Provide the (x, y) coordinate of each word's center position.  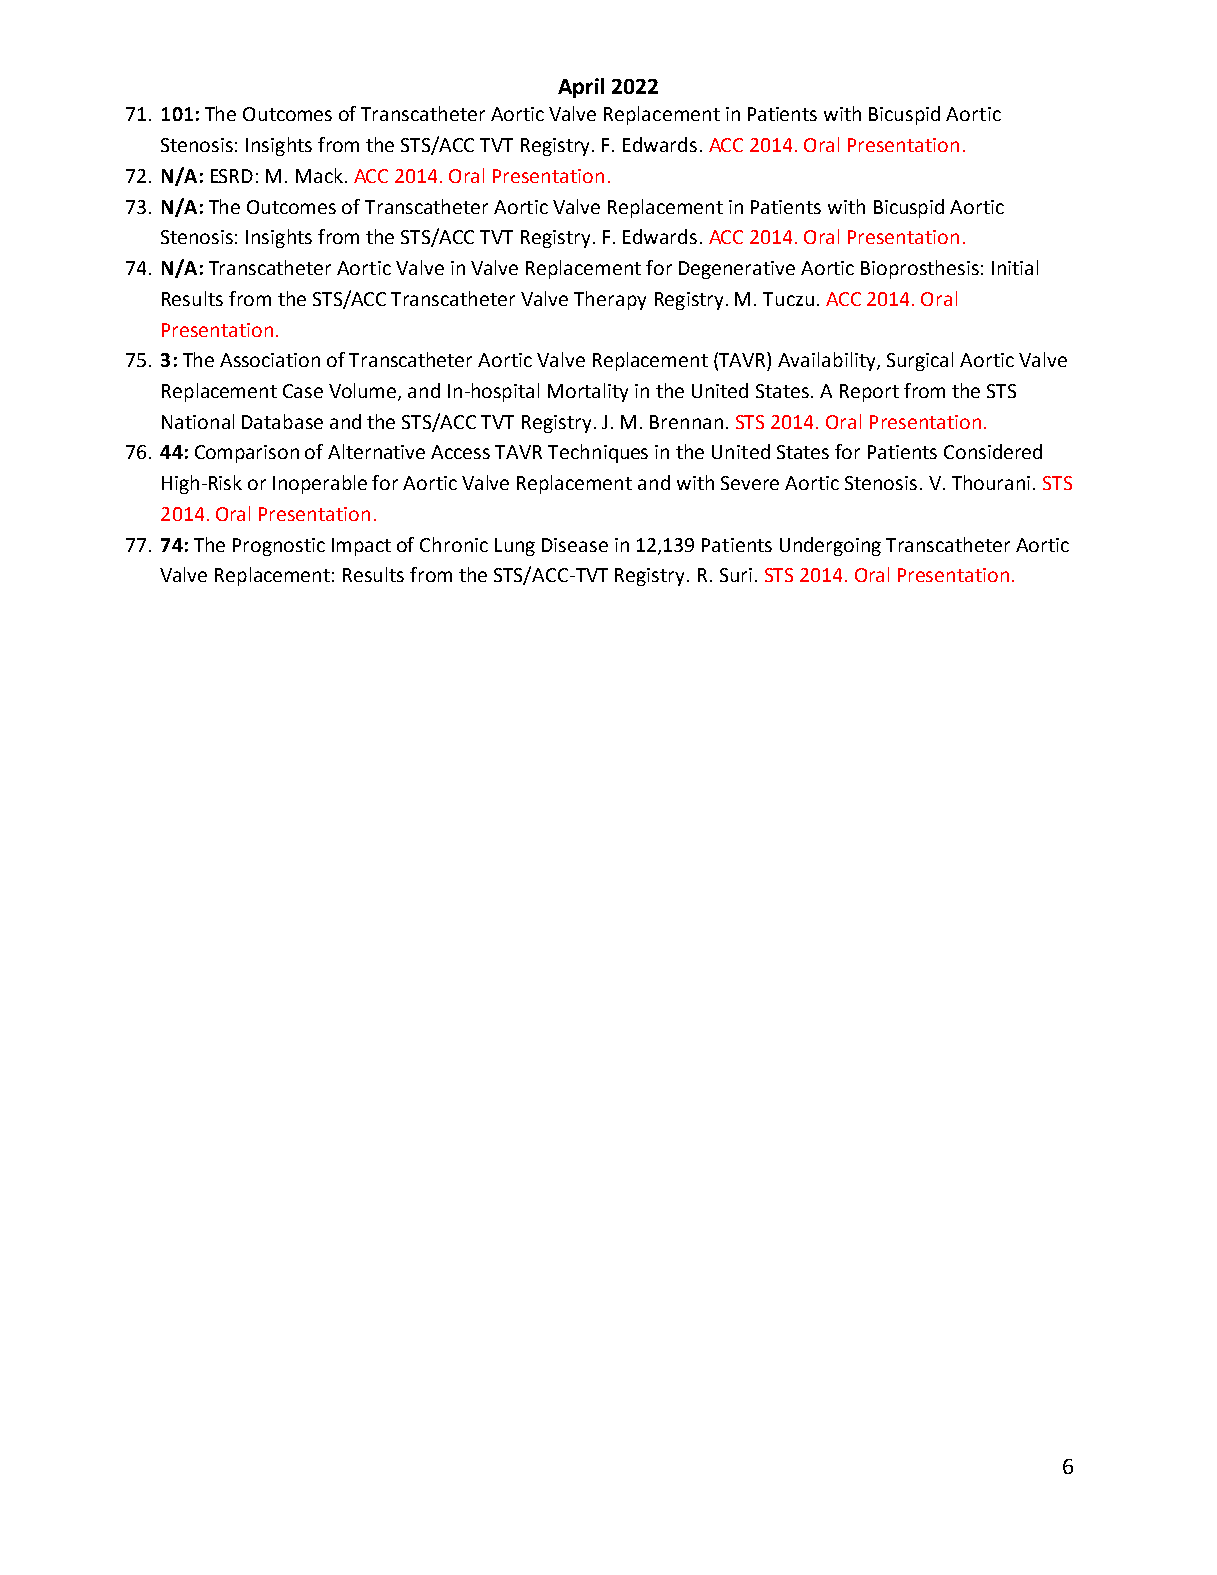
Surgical (920, 361)
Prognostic (279, 547)
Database (282, 421)
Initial (1015, 267)
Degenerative (737, 270)
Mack (319, 175)
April (581, 88)
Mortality (588, 392)
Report (869, 393)
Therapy (610, 300)
